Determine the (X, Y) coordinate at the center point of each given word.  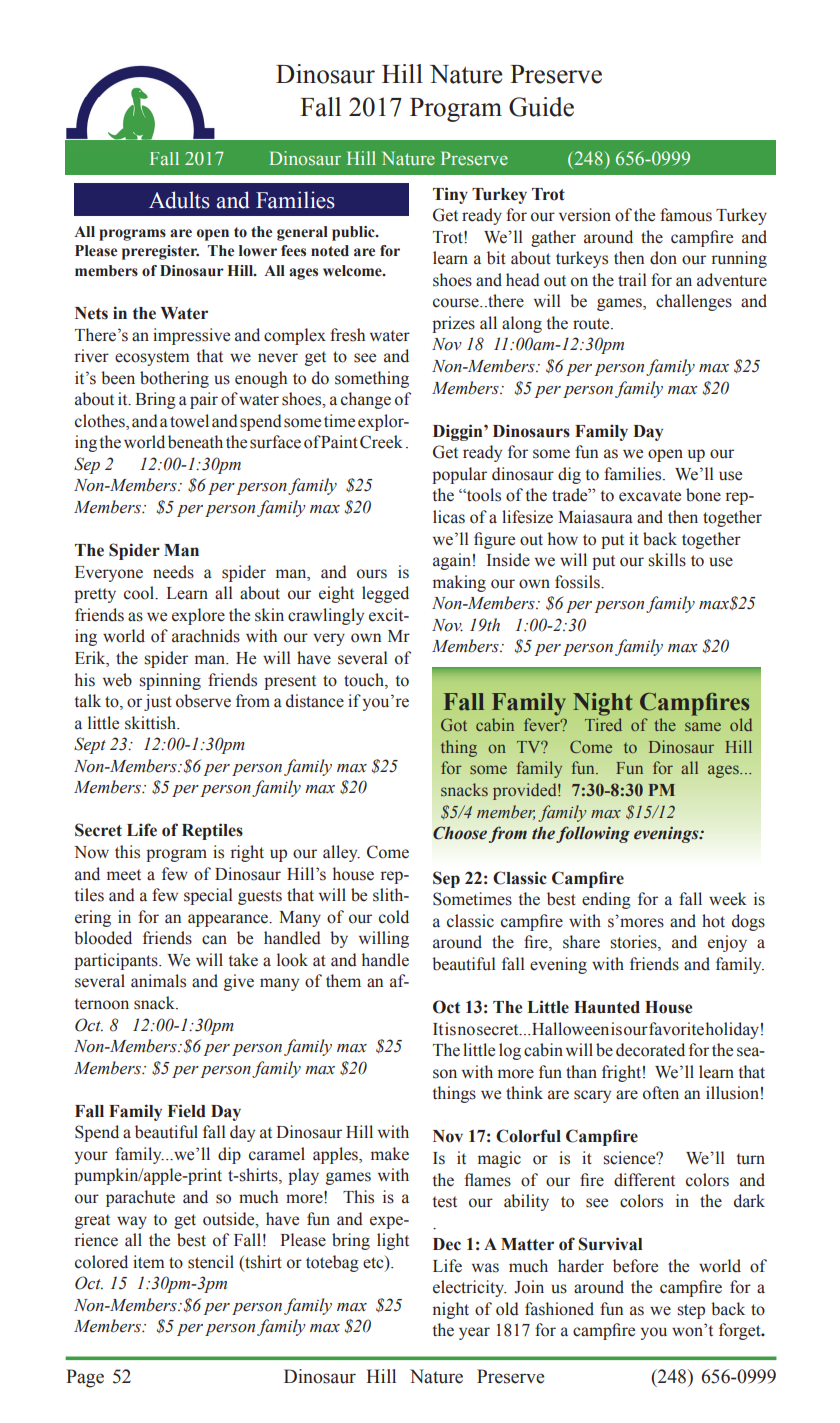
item (148, 1262)
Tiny (450, 195)
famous (686, 215)
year (474, 1333)
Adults (179, 200)
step (691, 1311)
